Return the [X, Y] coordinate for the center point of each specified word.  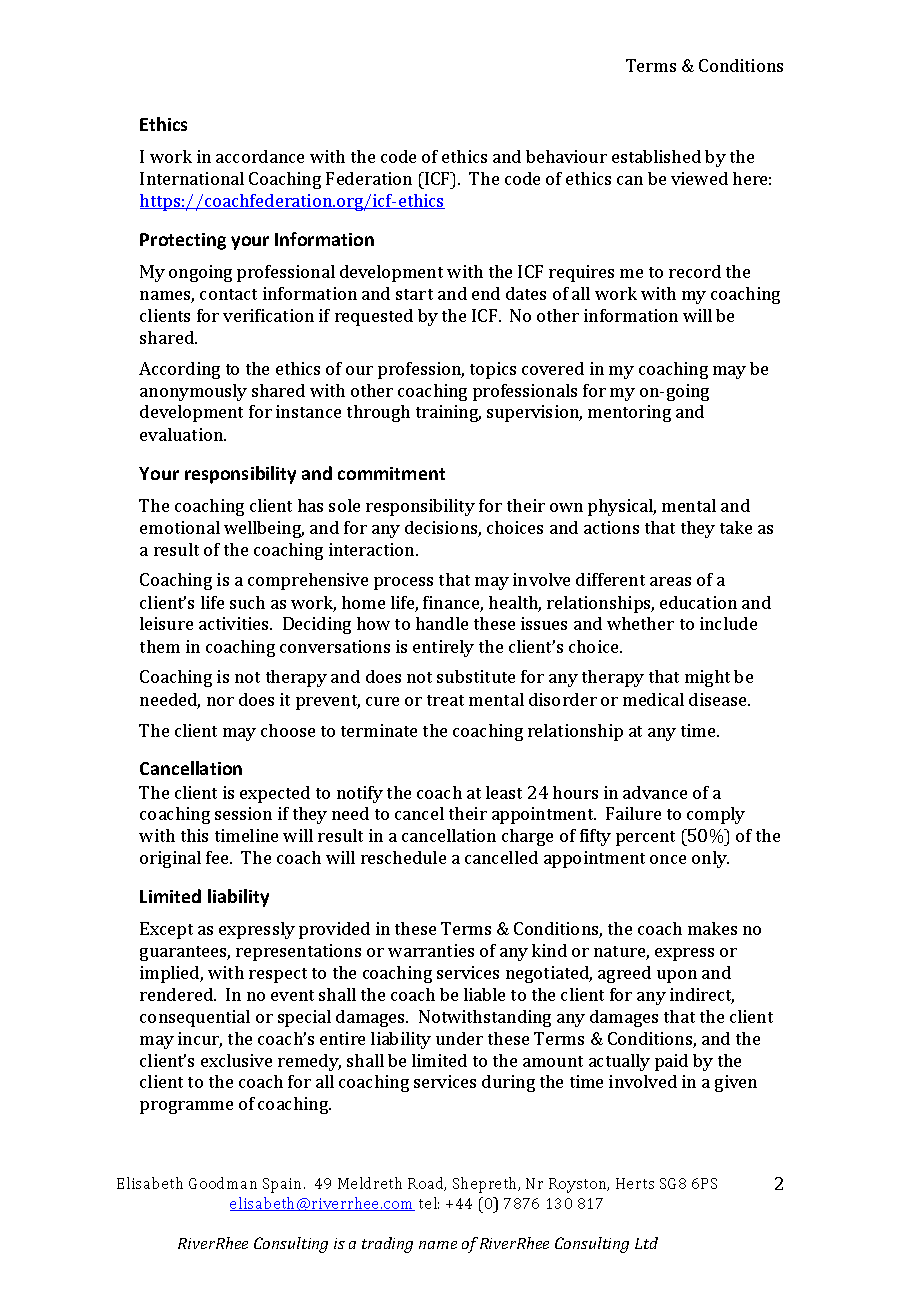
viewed [699, 178]
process [403, 583]
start [414, 294]
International [192, 178]
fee [218, 857]
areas [670, 581]
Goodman [223, 1183]
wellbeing [264, 529]
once [668, 859]
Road [427, 1184]
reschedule [403, 857]
